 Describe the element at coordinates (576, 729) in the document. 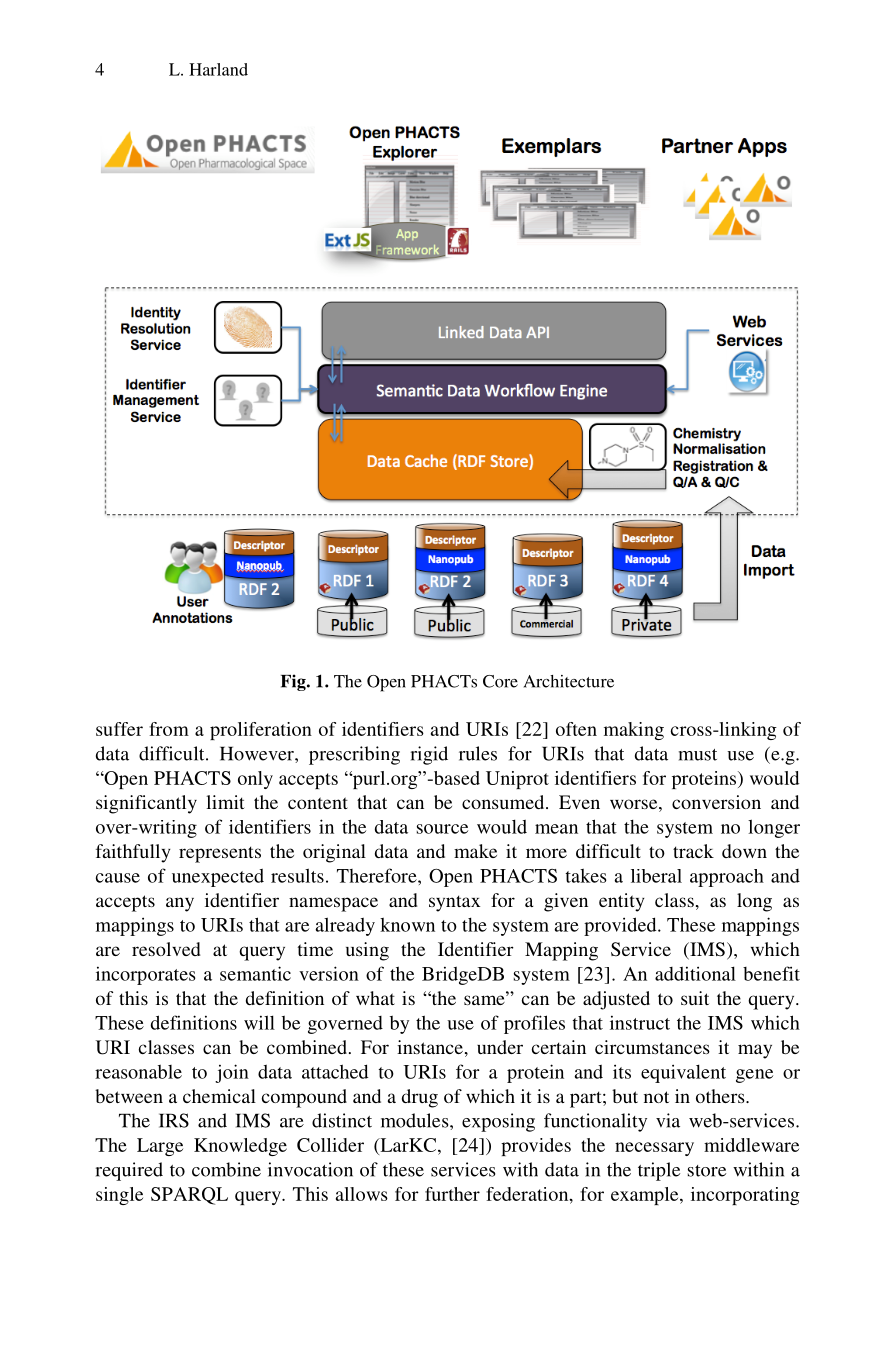

I see `often` at that location.
